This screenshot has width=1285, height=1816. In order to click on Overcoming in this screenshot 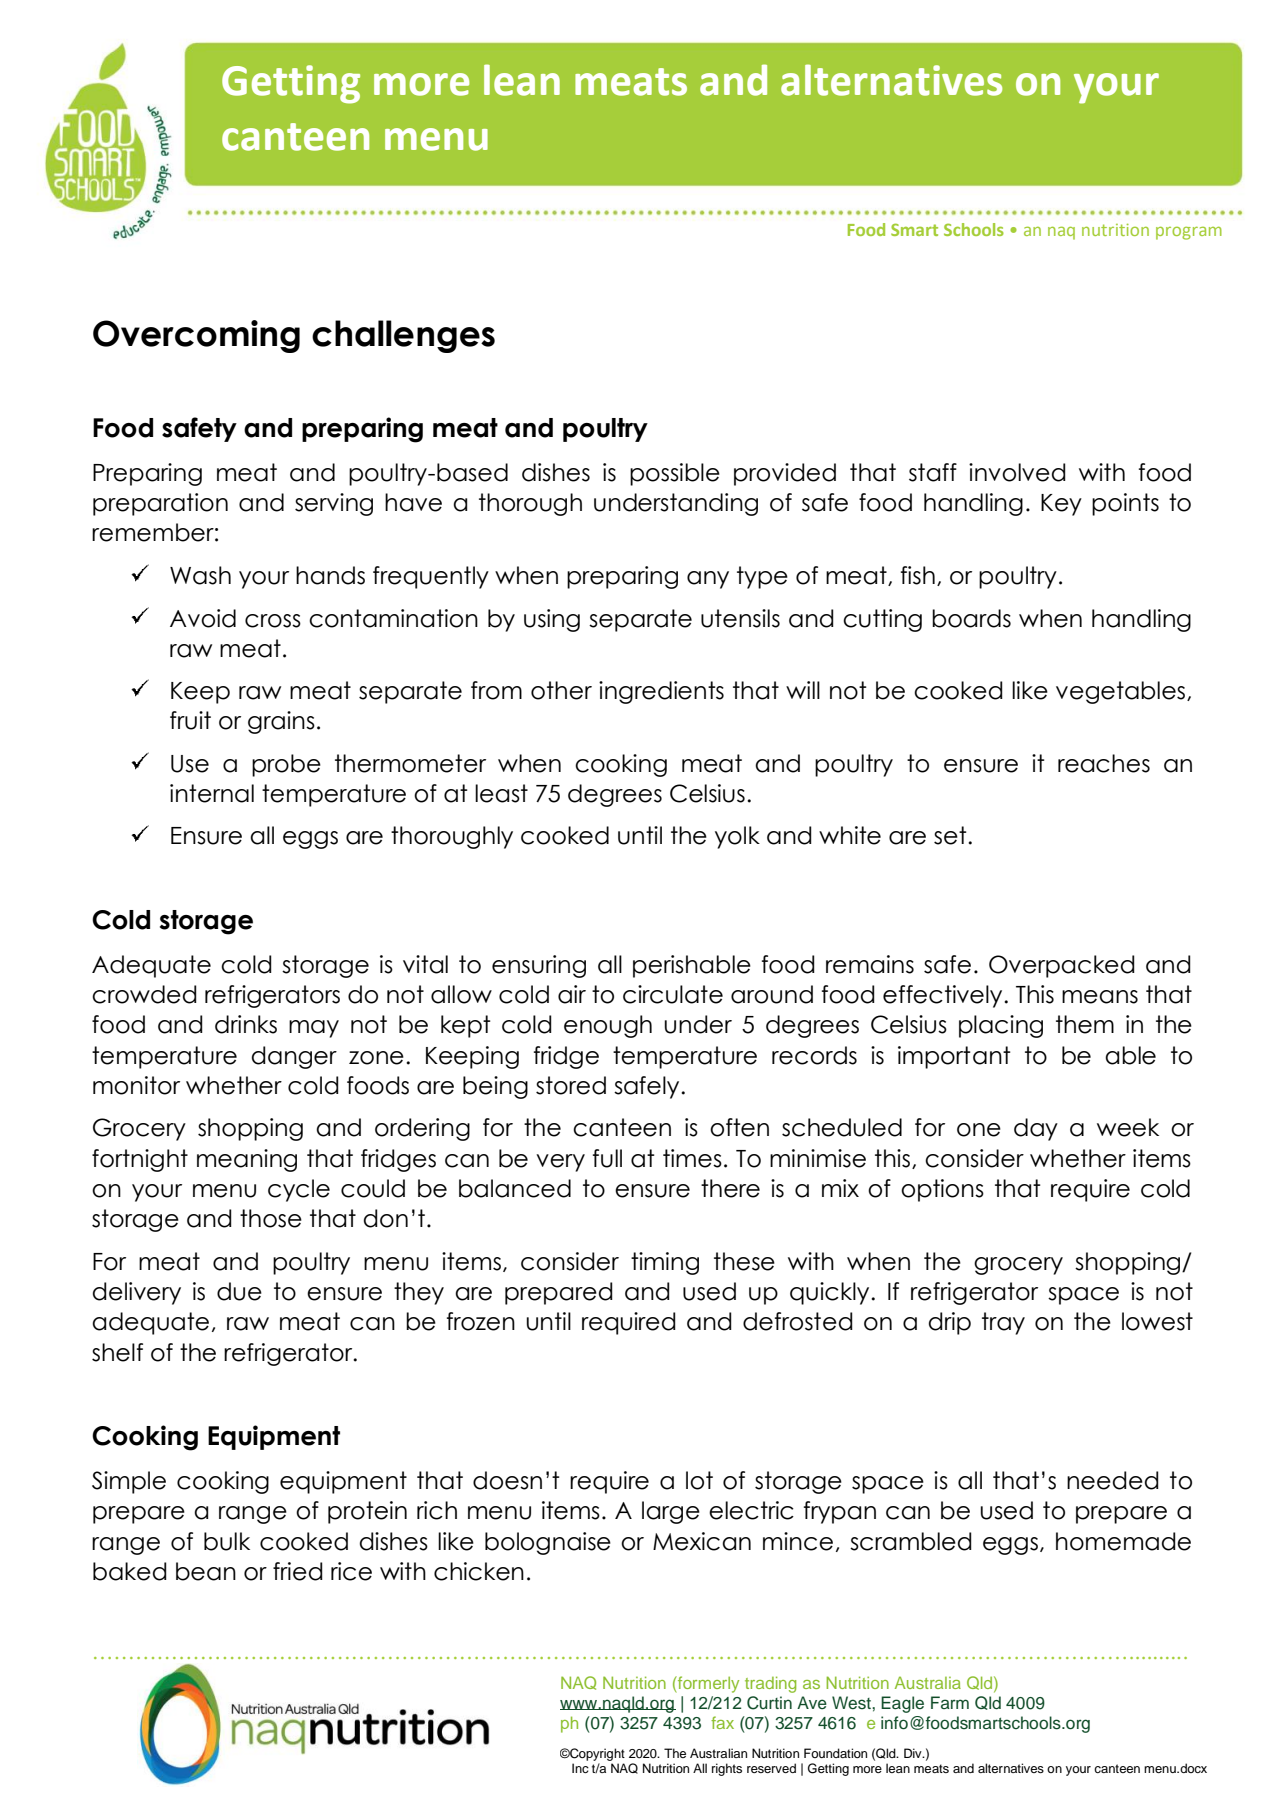, I will do `click(196, 336)`.
